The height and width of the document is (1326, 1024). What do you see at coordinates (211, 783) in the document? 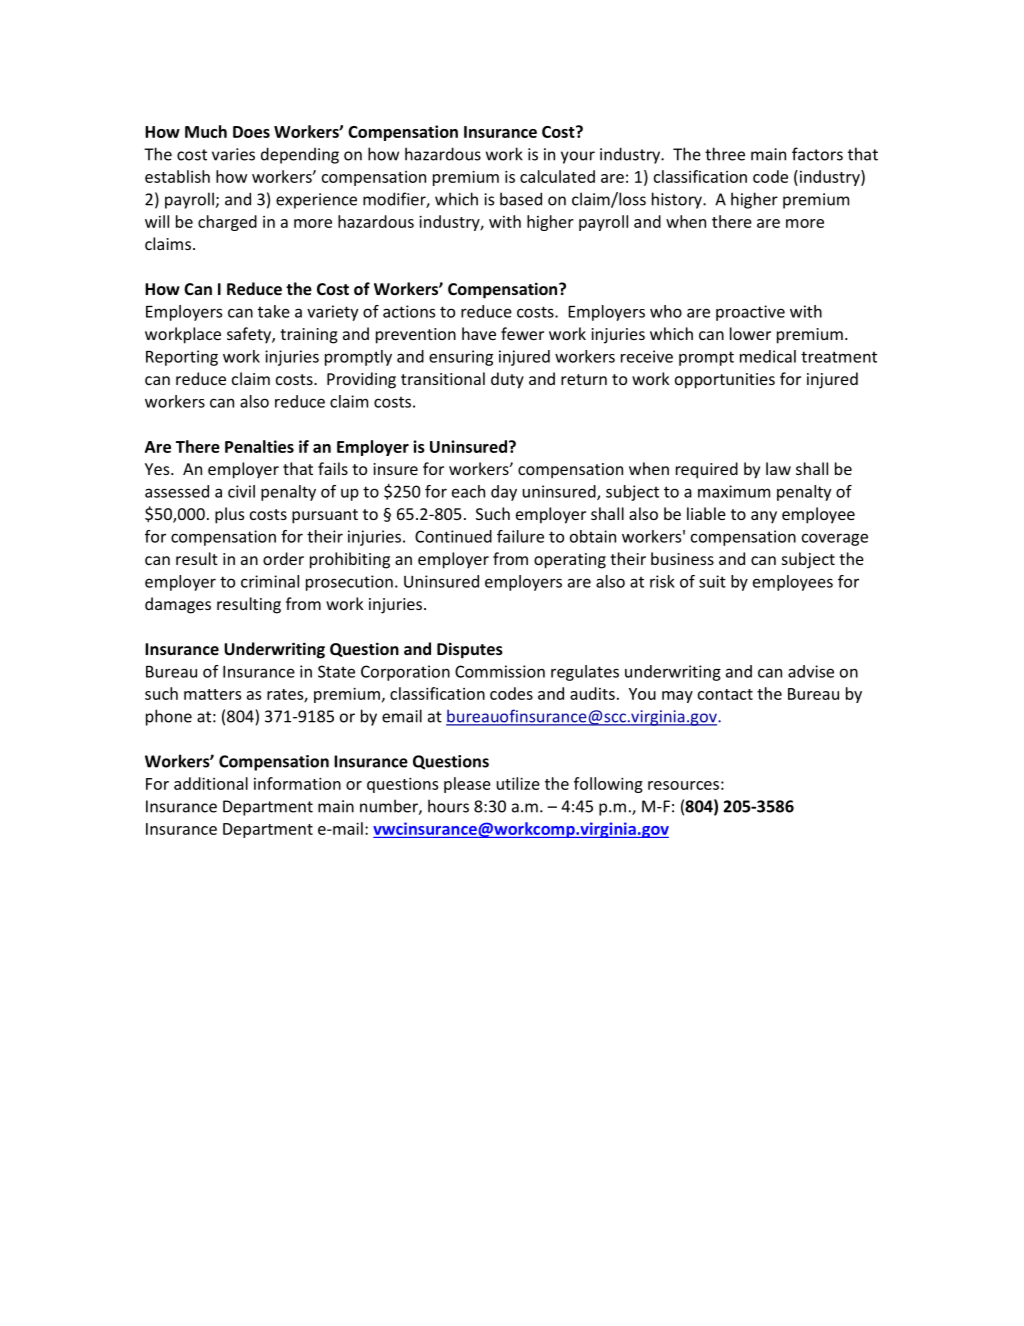
I see `additional` at bounding box center [211, 783].
